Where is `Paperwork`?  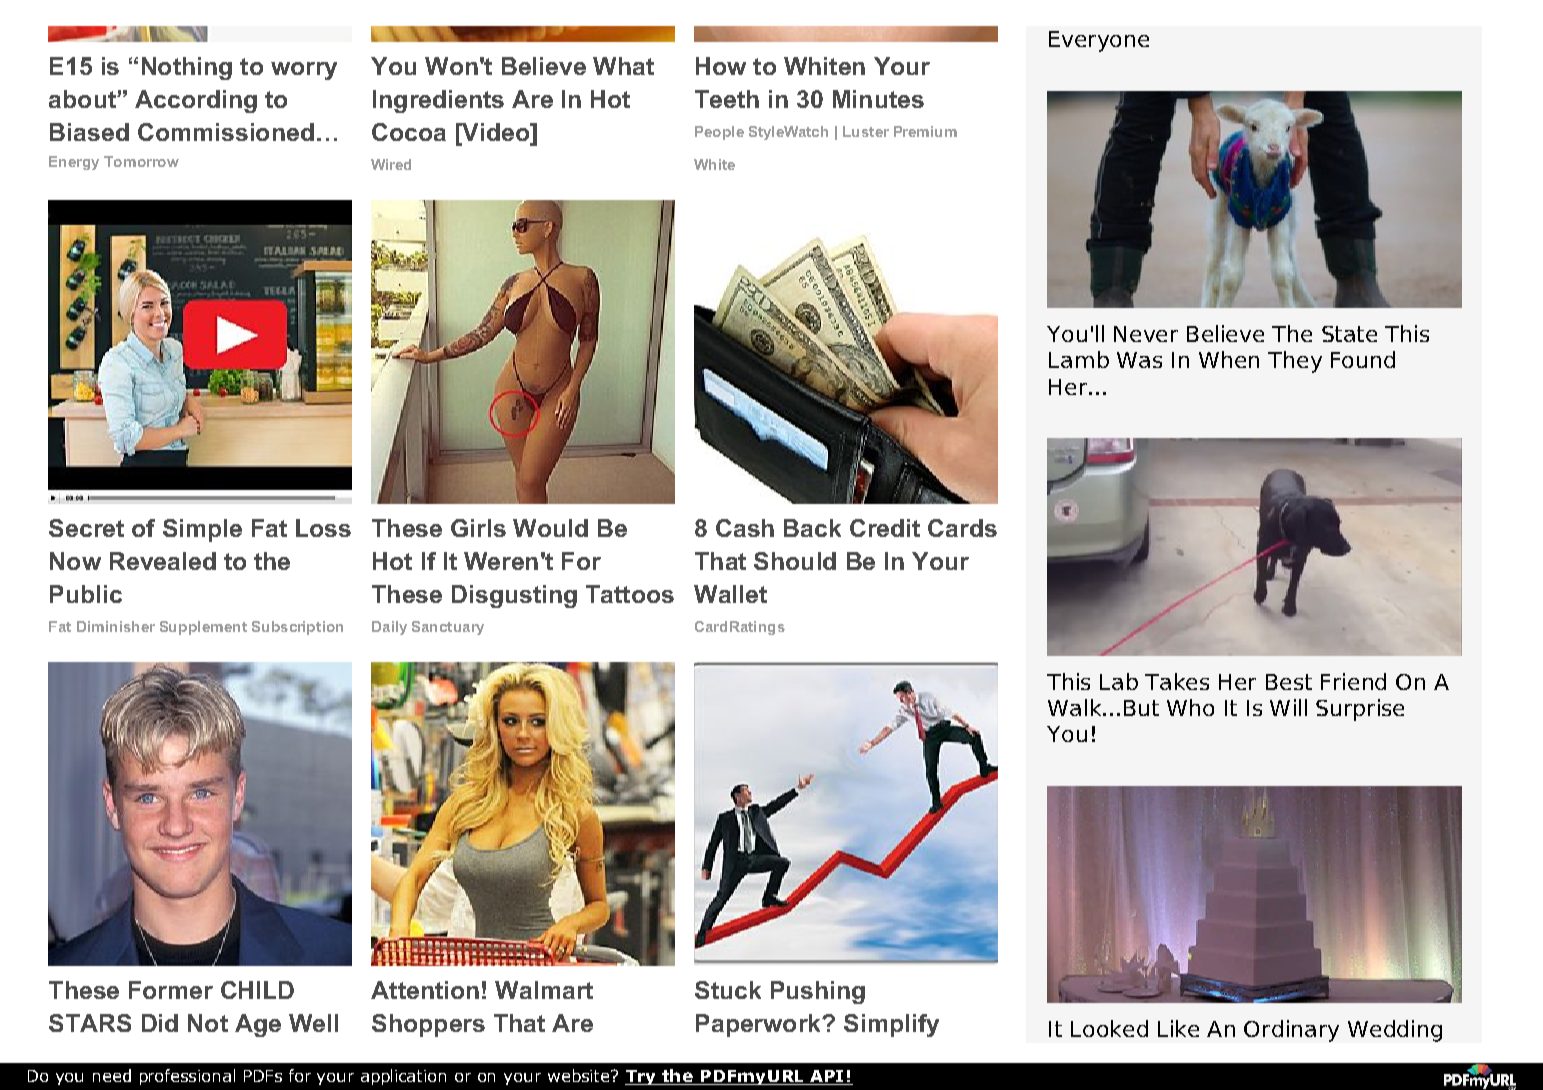
Paperwork is located at coordinates (759, 1025).
